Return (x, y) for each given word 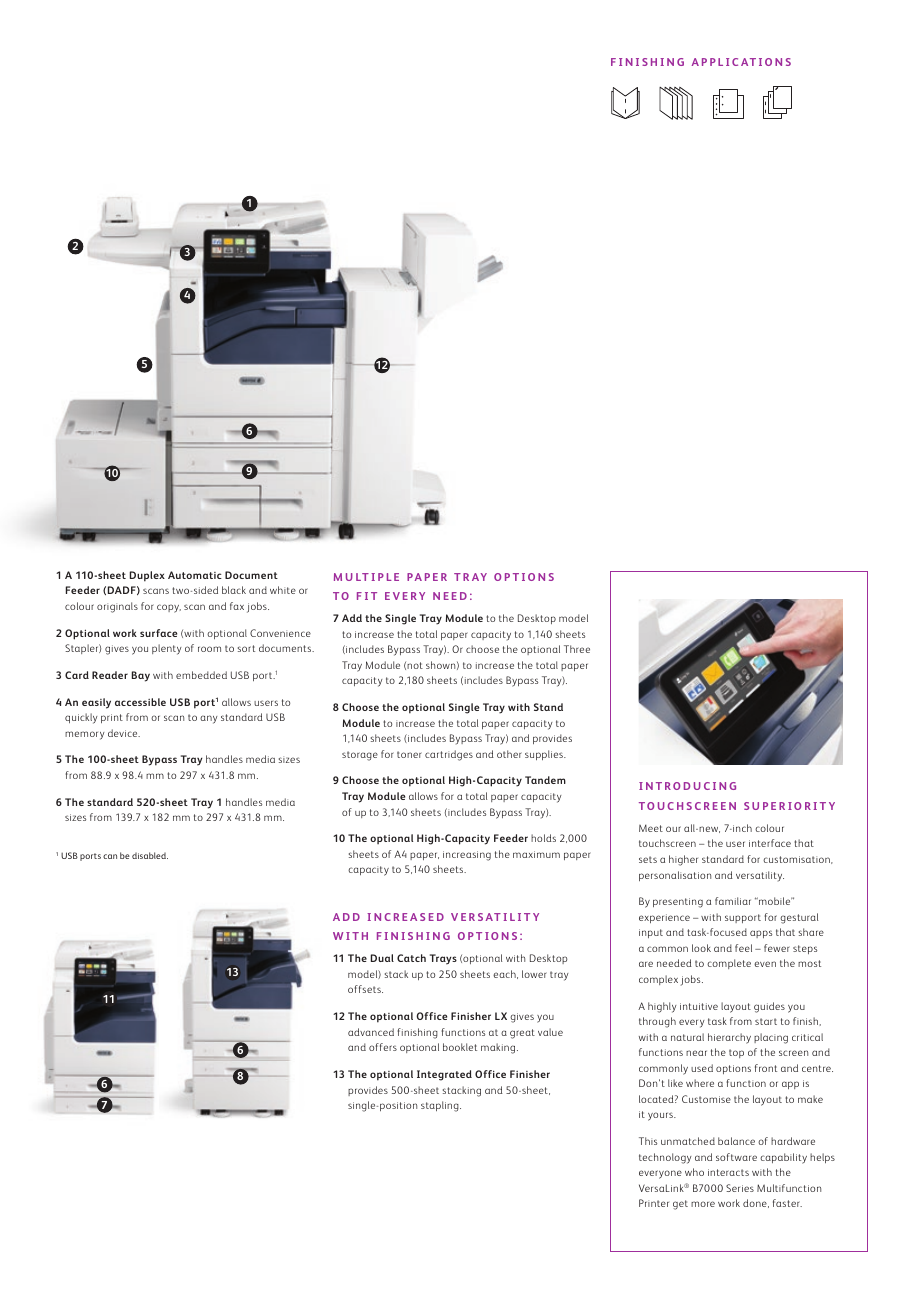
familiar (733, 901)
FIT (367, 596)
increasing (467, 856)
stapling (441, 1106)
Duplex (147, 576)
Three (577, 649)
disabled (150, 855)
